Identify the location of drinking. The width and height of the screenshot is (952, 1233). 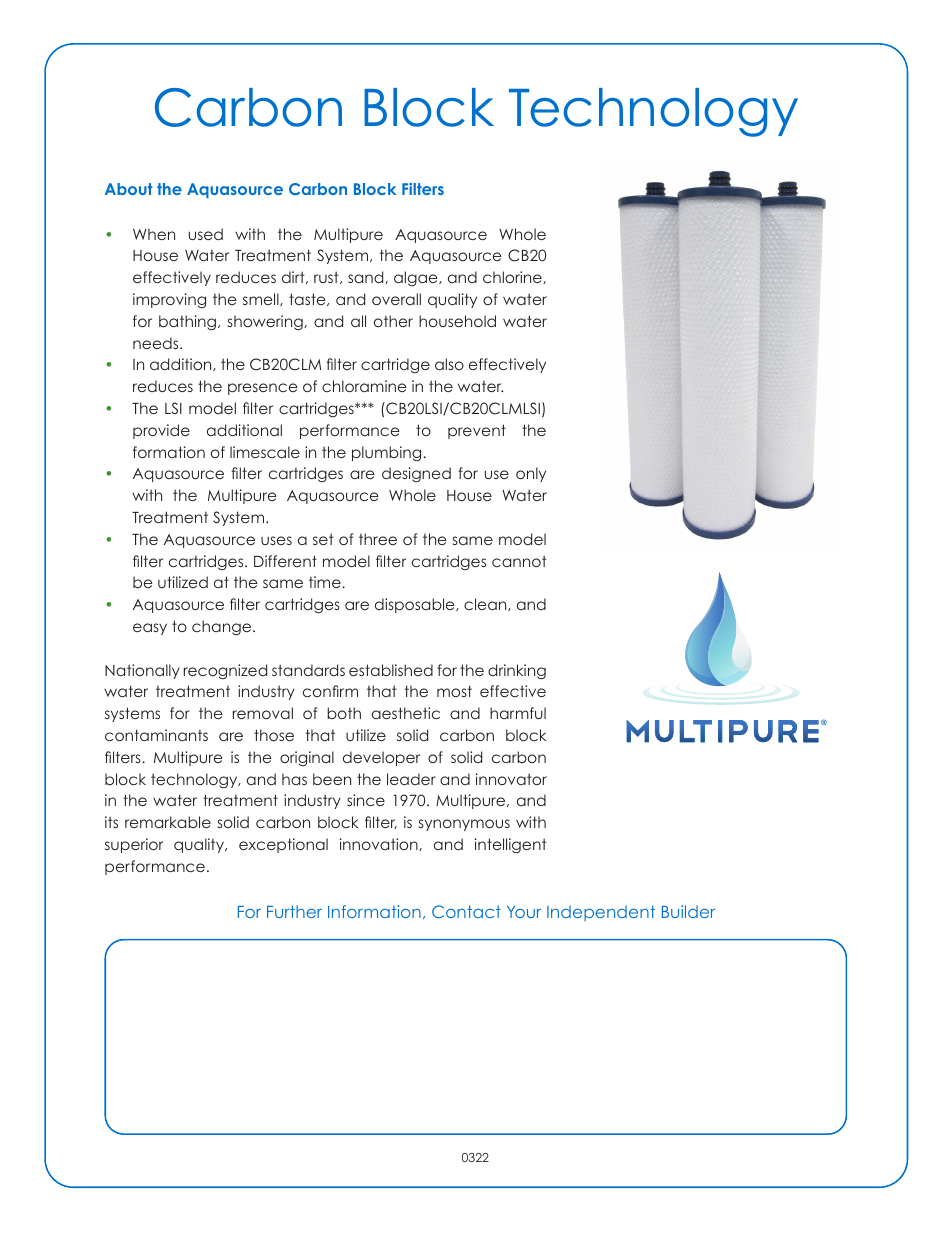
(517, 671).
